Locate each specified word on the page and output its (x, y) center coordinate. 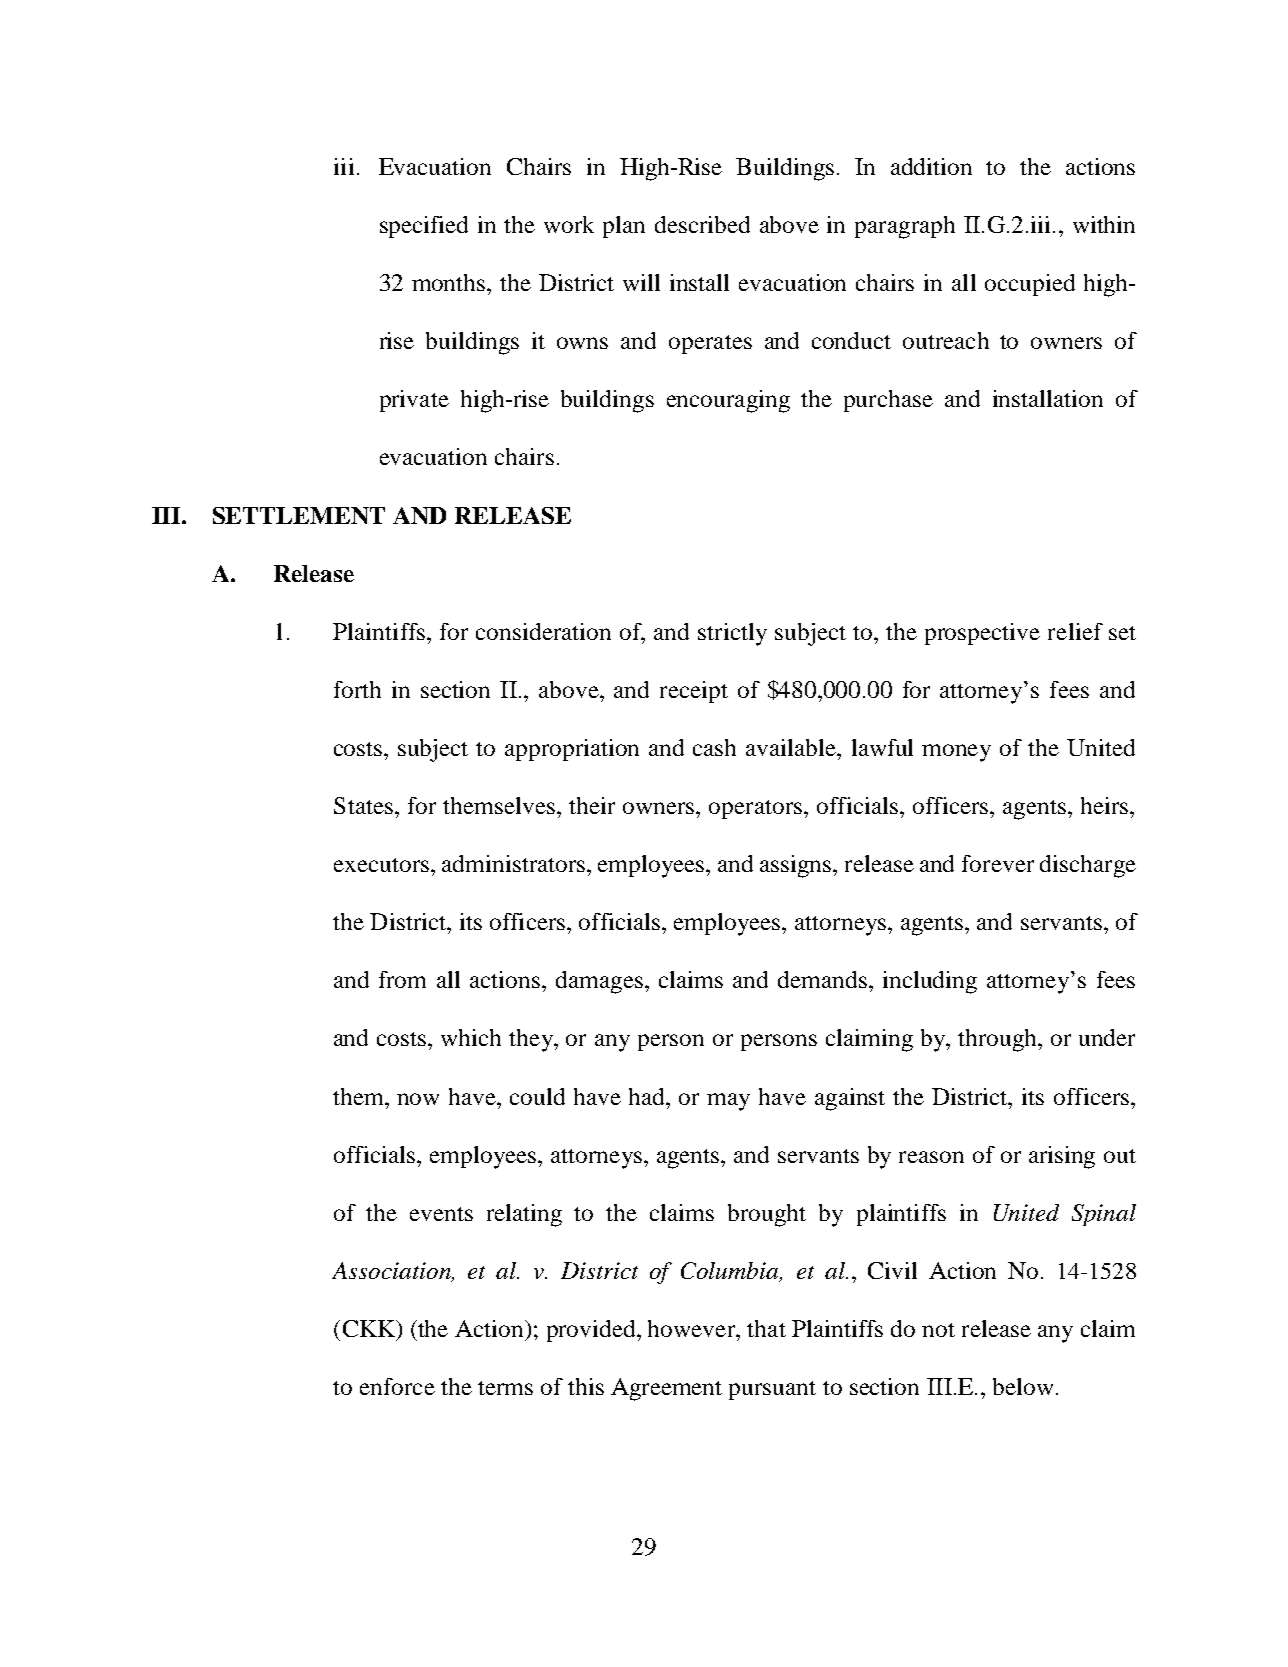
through (998, 1040)
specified (424, 227)
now (418, 1099)
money (956, 753)
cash (714, 747)
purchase (888, 401)
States (363, 805)
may (728, 1102)
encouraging (728, 401)
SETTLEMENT (299, 515)
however (693, 1328)
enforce (397, 1386)
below (1023, 1386)
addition (931, 166)
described (702, 224)
